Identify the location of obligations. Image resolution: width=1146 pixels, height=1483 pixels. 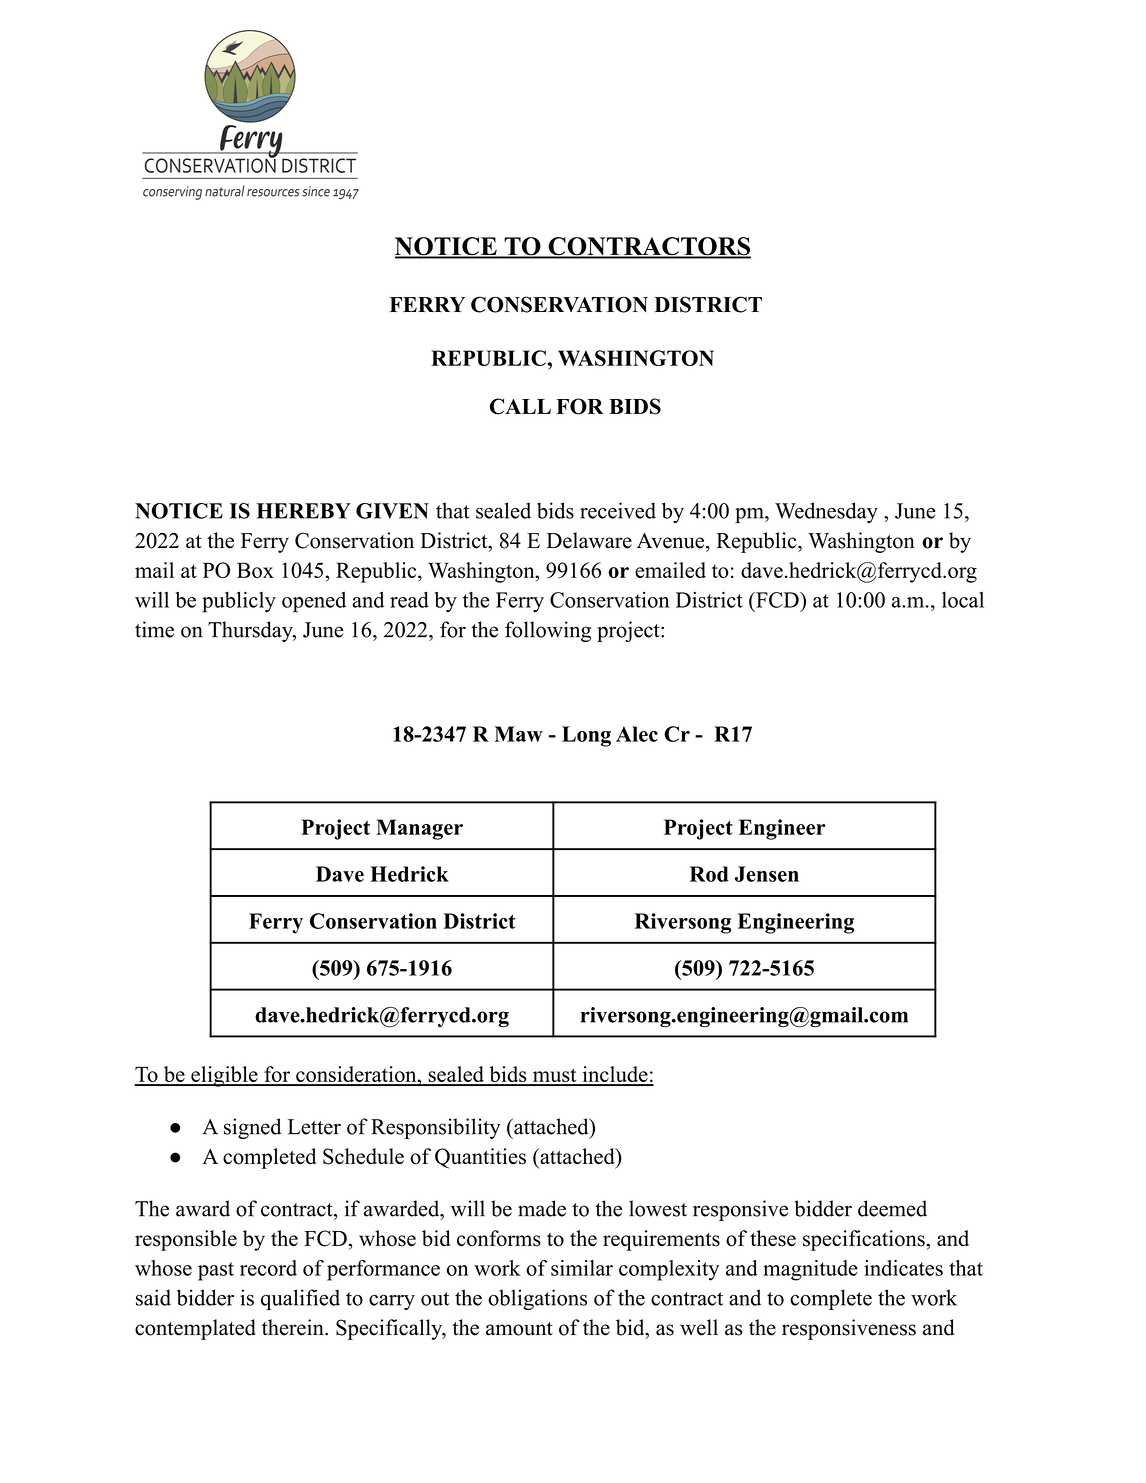
(537, 1299).
